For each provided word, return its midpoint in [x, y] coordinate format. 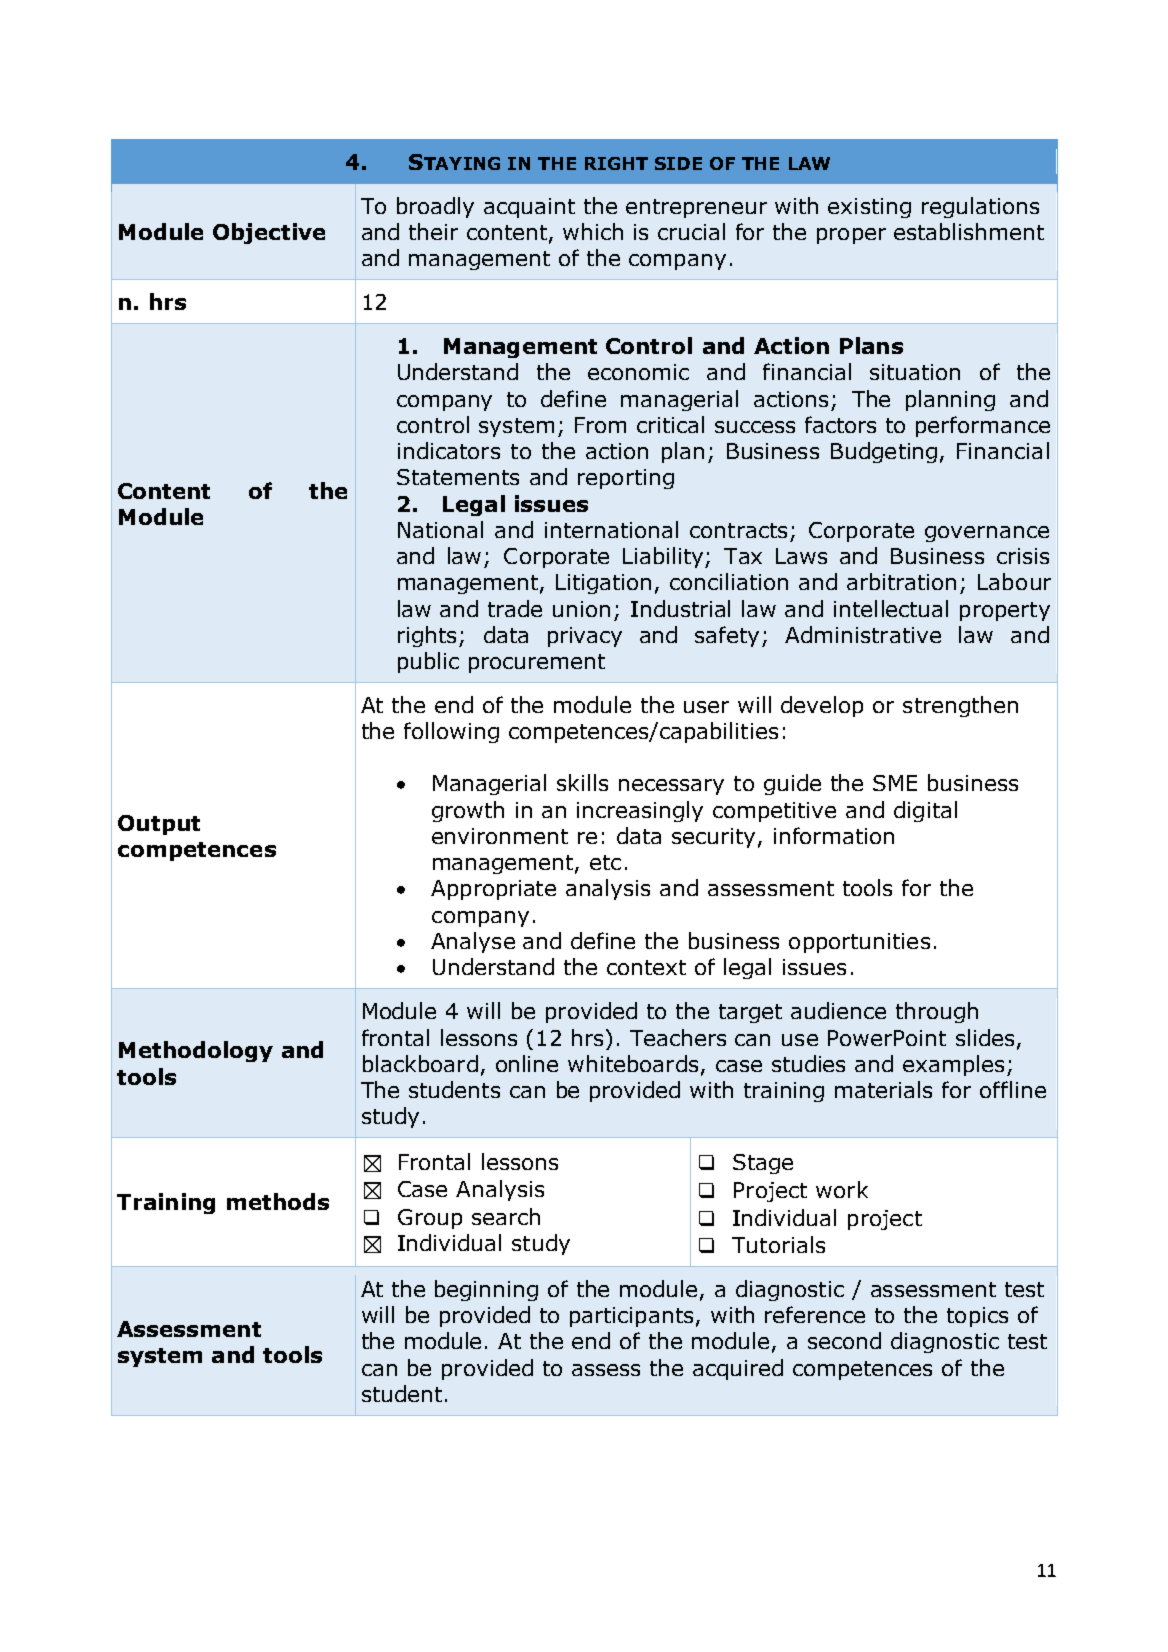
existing [869, 208]
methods [278, 1201]
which [593, 231]
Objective [269, 233]
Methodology [196, 1051]
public [428, 662]
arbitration [901, 581]
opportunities [859, 943]
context [646, 967]
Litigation [603, 584]
